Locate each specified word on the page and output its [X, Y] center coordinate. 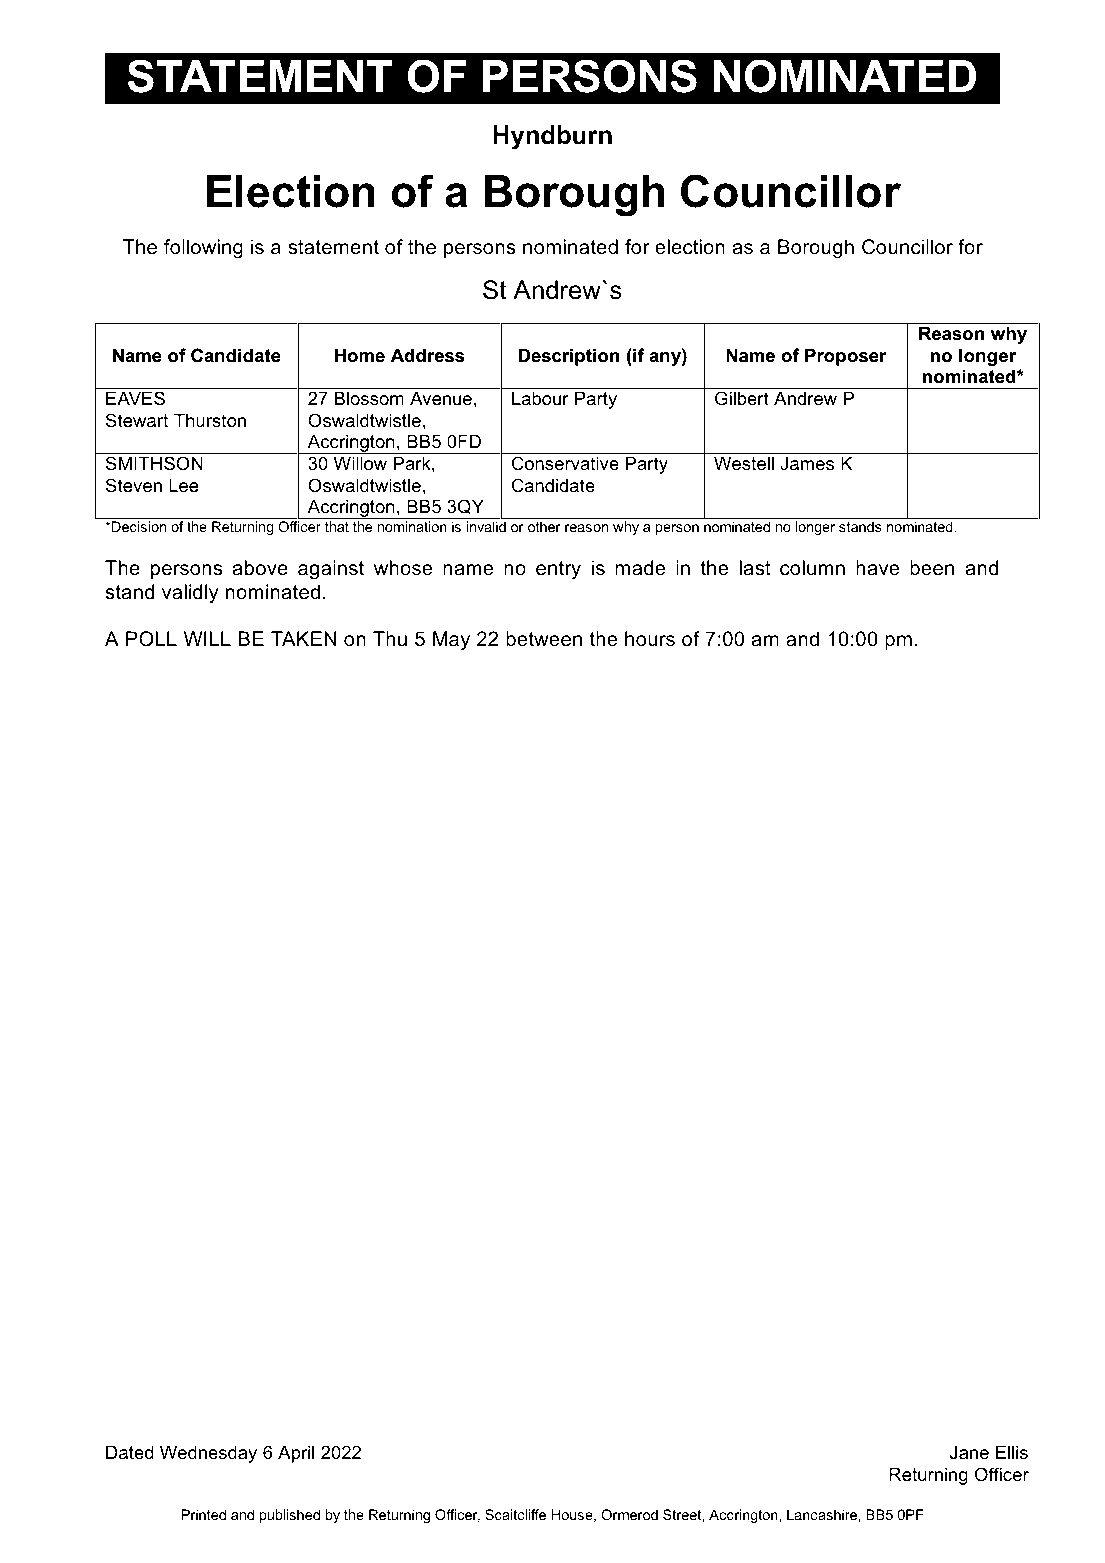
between [544, 639]
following [203, 249]
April [296, 1454]
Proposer [845, 357]
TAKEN [304, 638]
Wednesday [208, 1454]
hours [650, 639]
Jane [969, 1452]
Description [569, 357]
